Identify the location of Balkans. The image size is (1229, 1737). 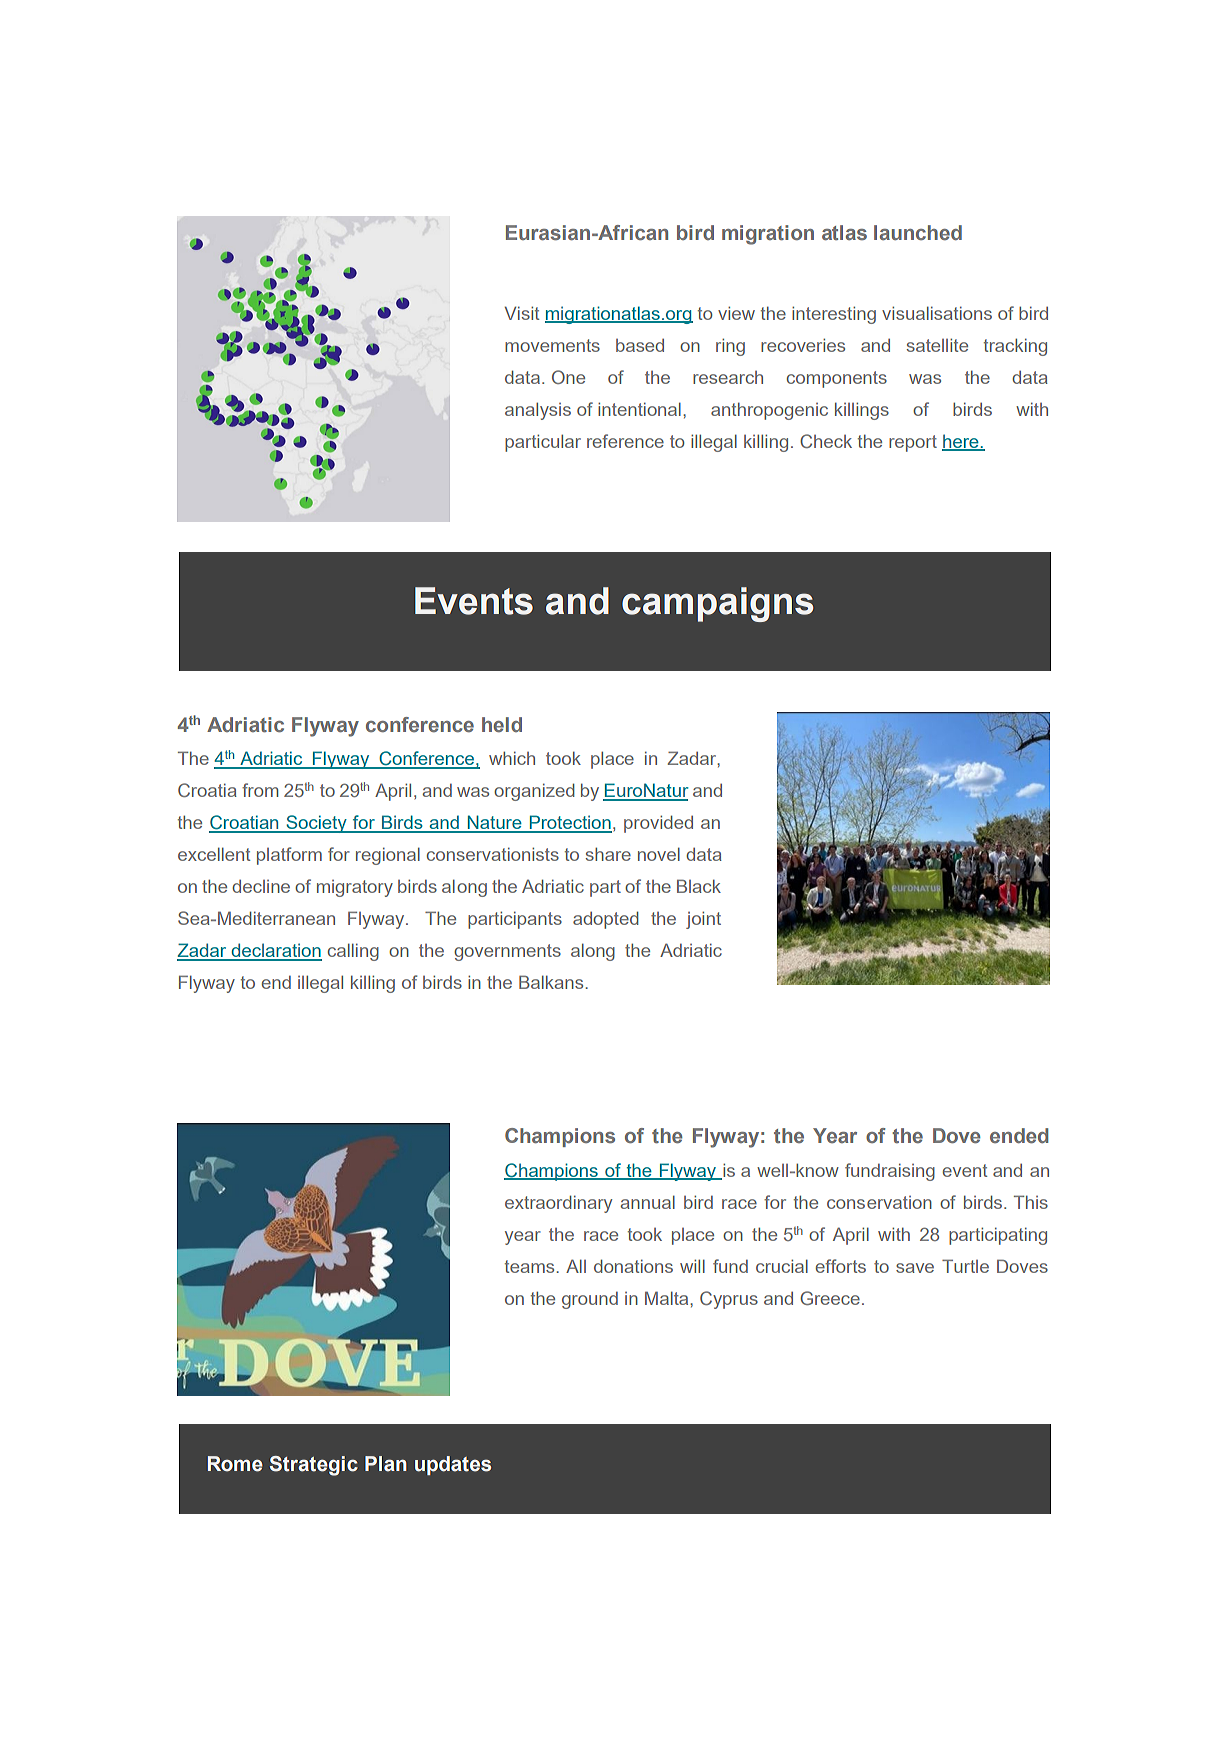
(552, 982).
